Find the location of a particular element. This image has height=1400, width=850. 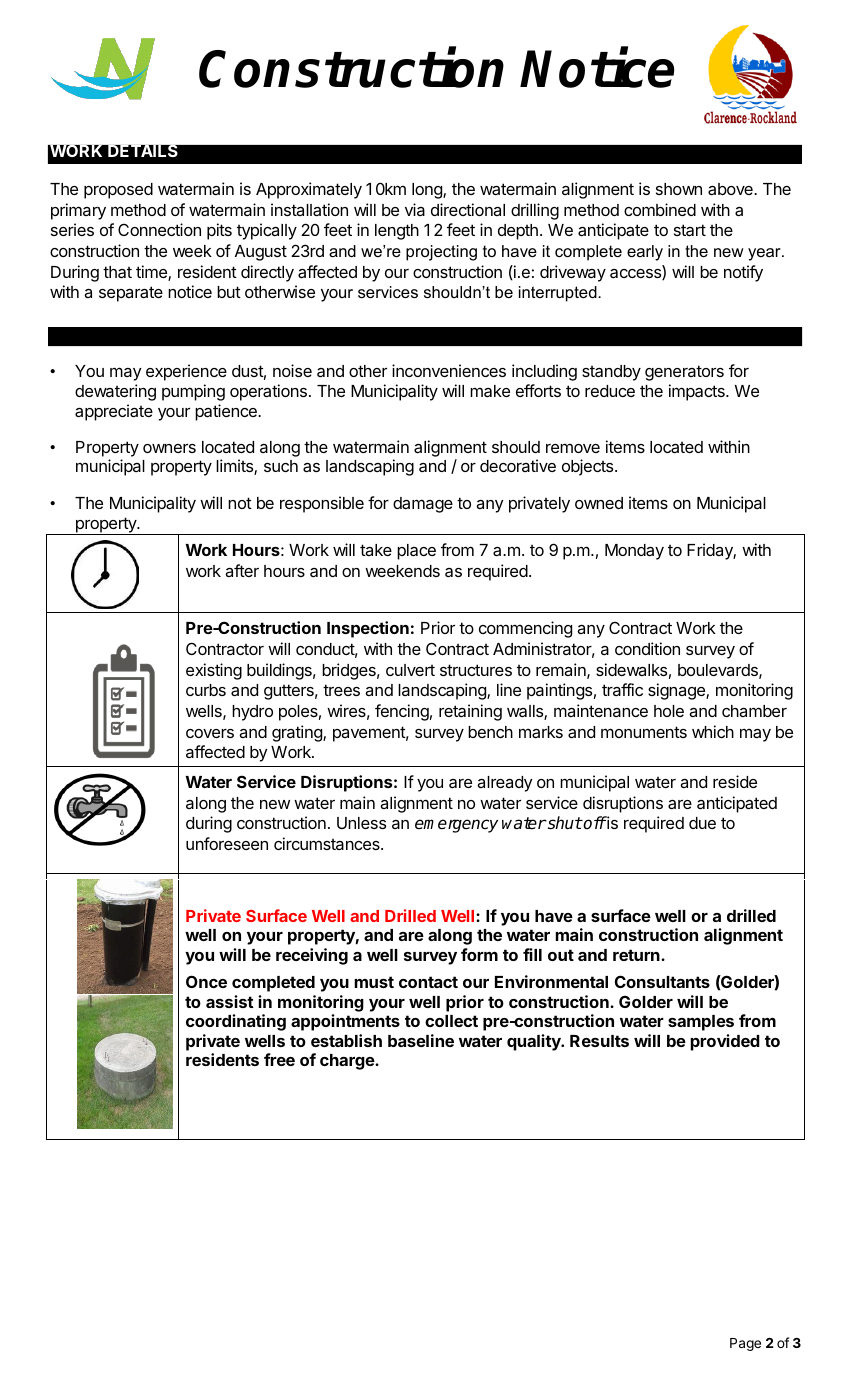

after is located at coordinates (242, 570).
